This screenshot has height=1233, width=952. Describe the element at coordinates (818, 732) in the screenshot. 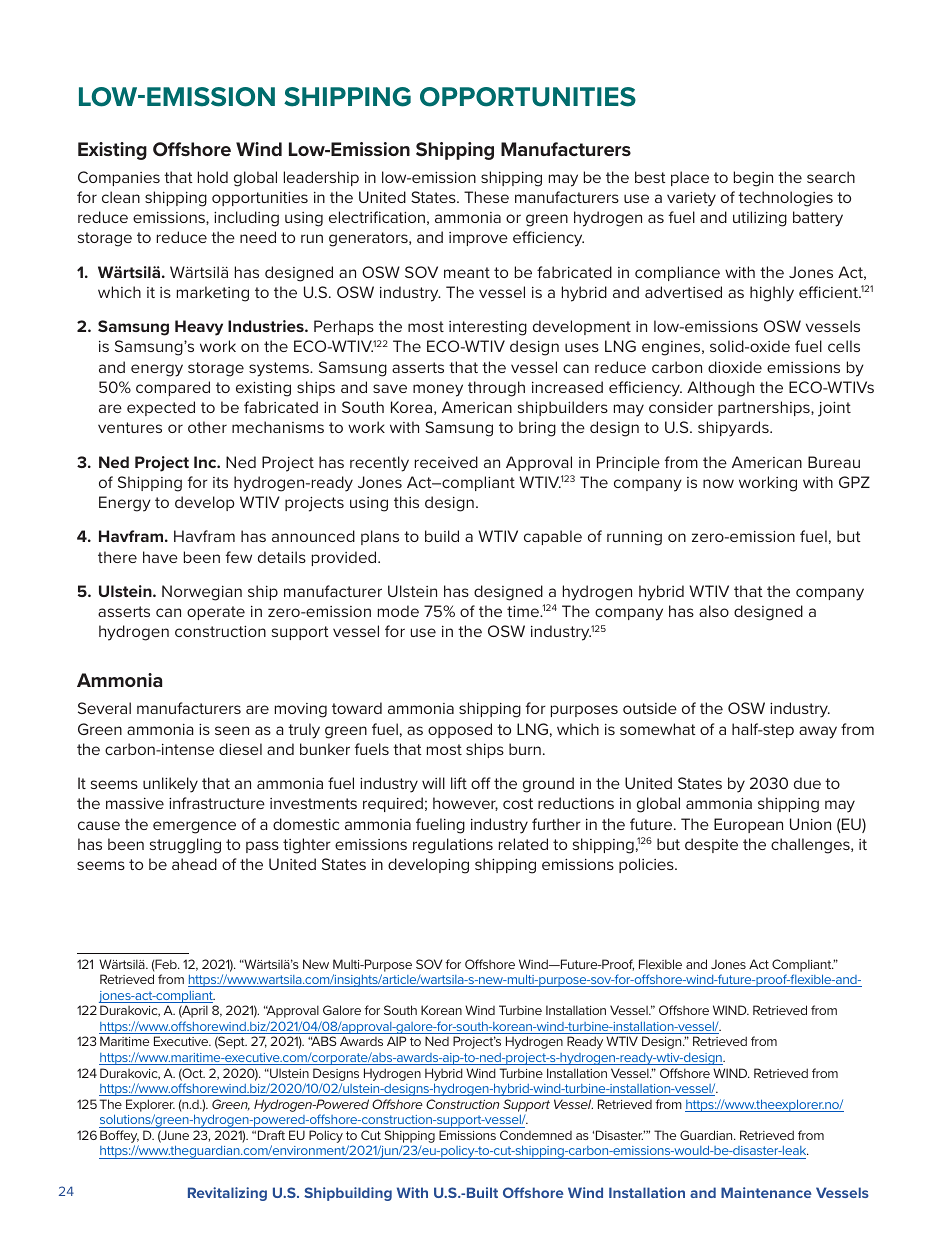

I see `away` at that location.
